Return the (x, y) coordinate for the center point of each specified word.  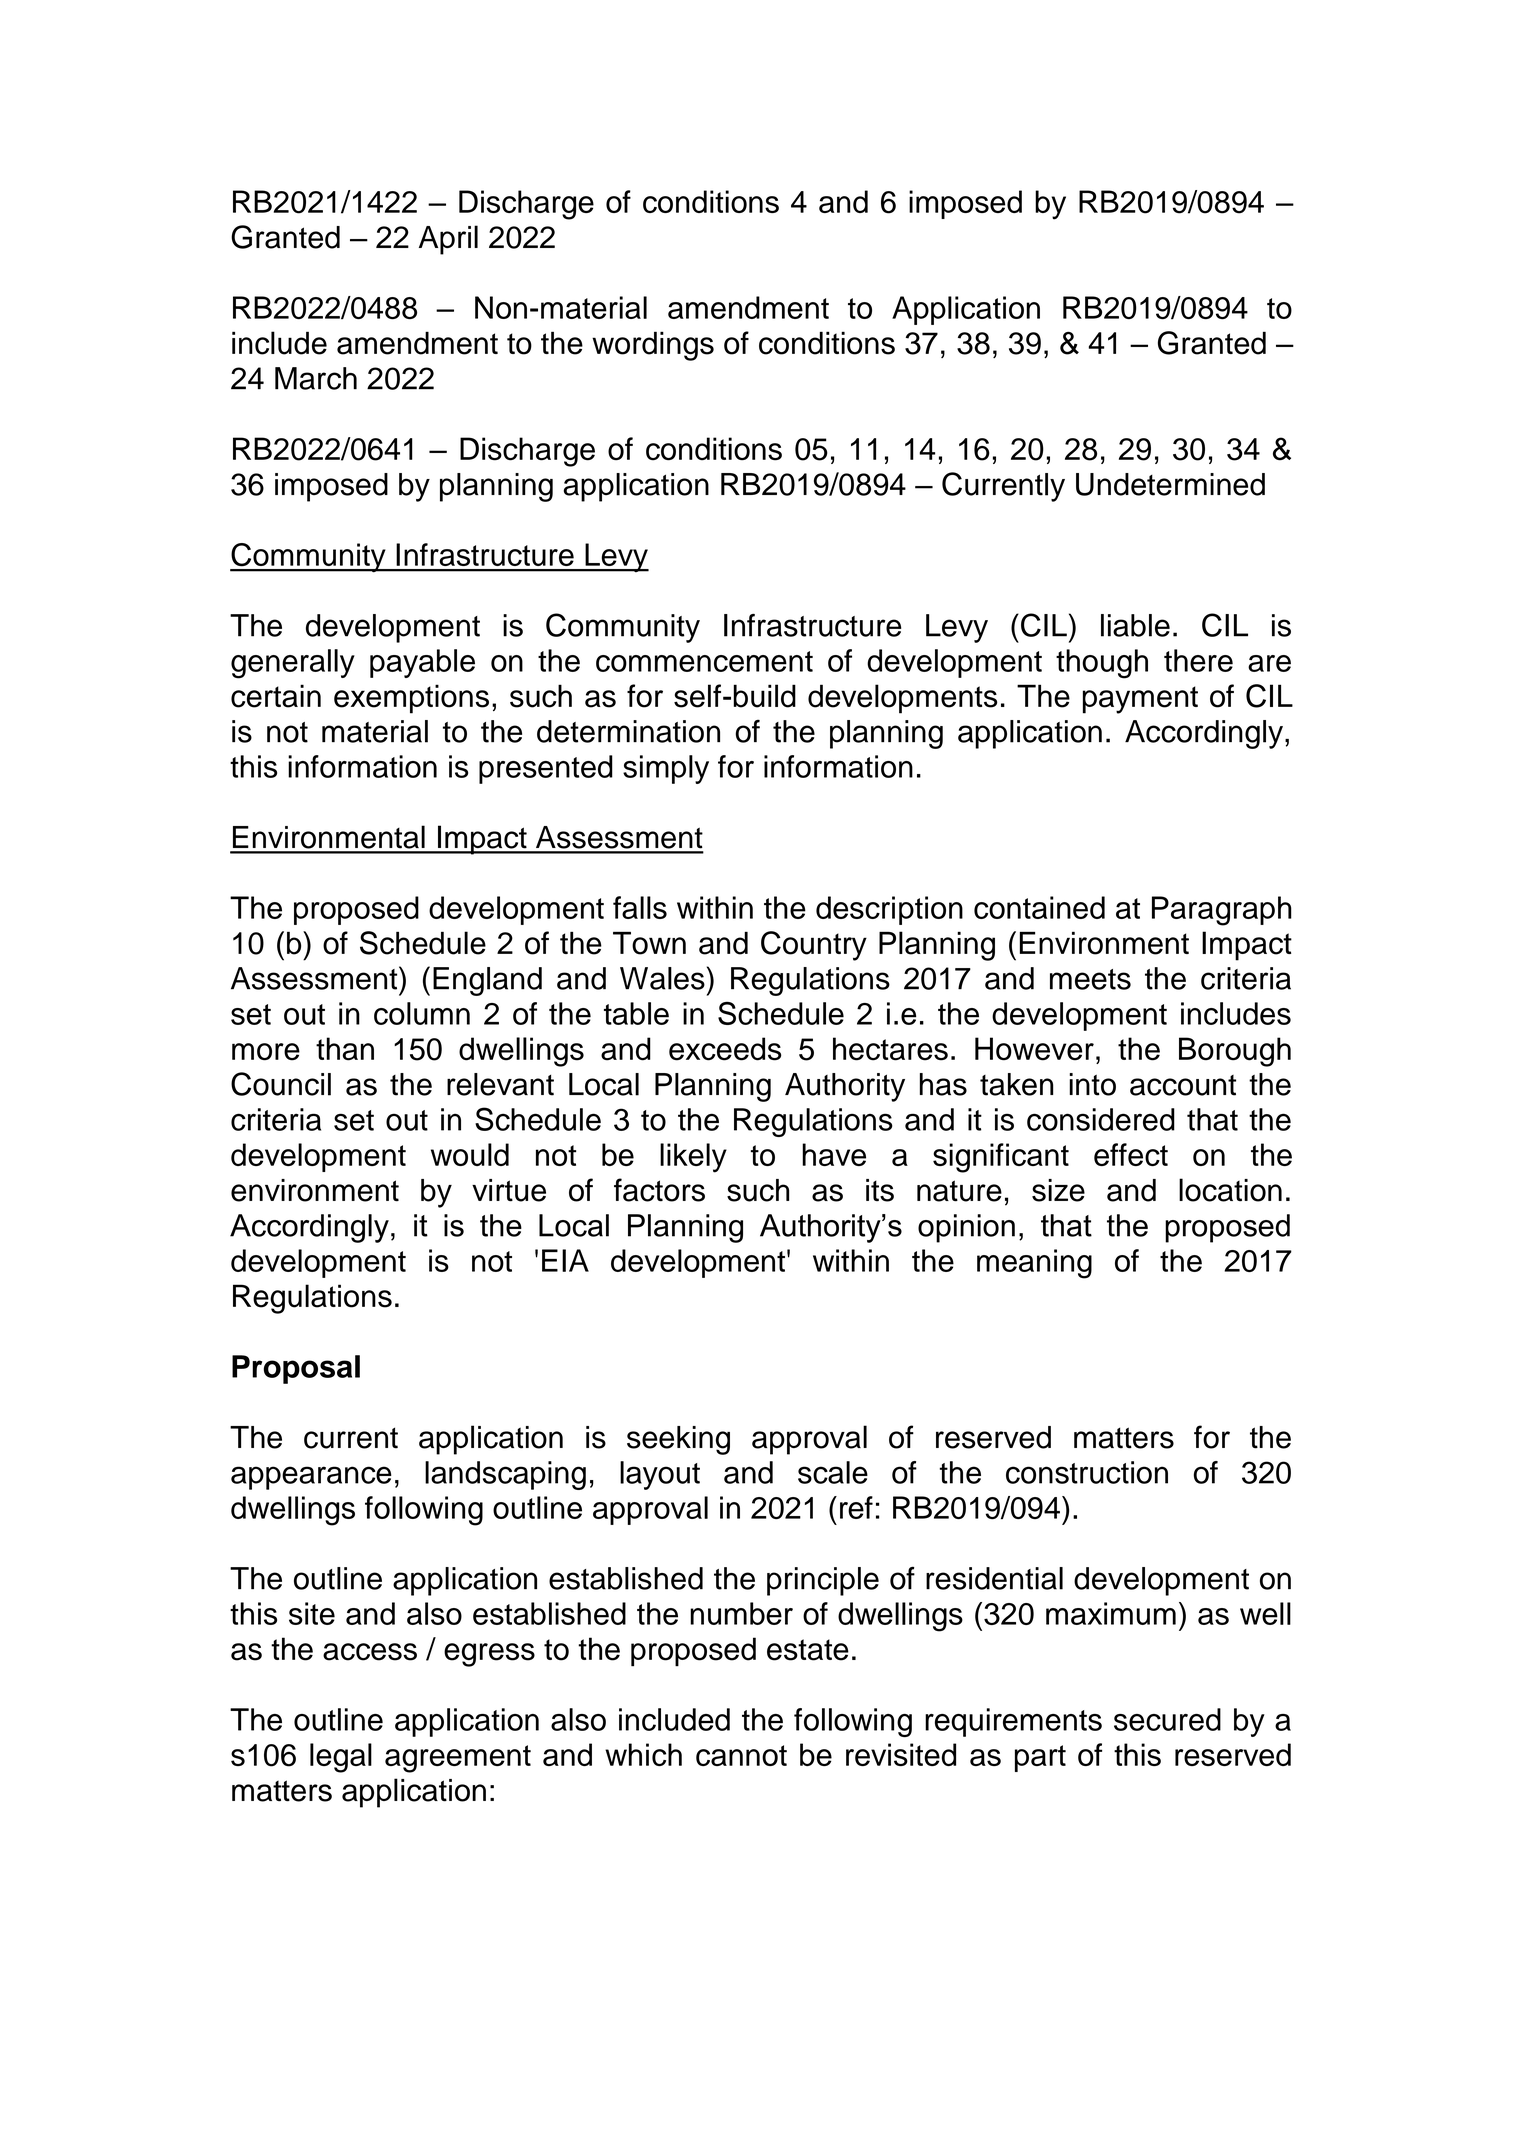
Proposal (296, 1369)
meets (1090, 979)
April (448, 240)
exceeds (725, 1049)
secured (1167, 1719)
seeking (678, 1440)
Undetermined (1170, 484)
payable (422, 663)
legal (341, 1758)
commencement (704, 661)
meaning (1034, 1264)
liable (1135, 625)
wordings (653, 346)
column (422, 1013)
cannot (741, 1755)
